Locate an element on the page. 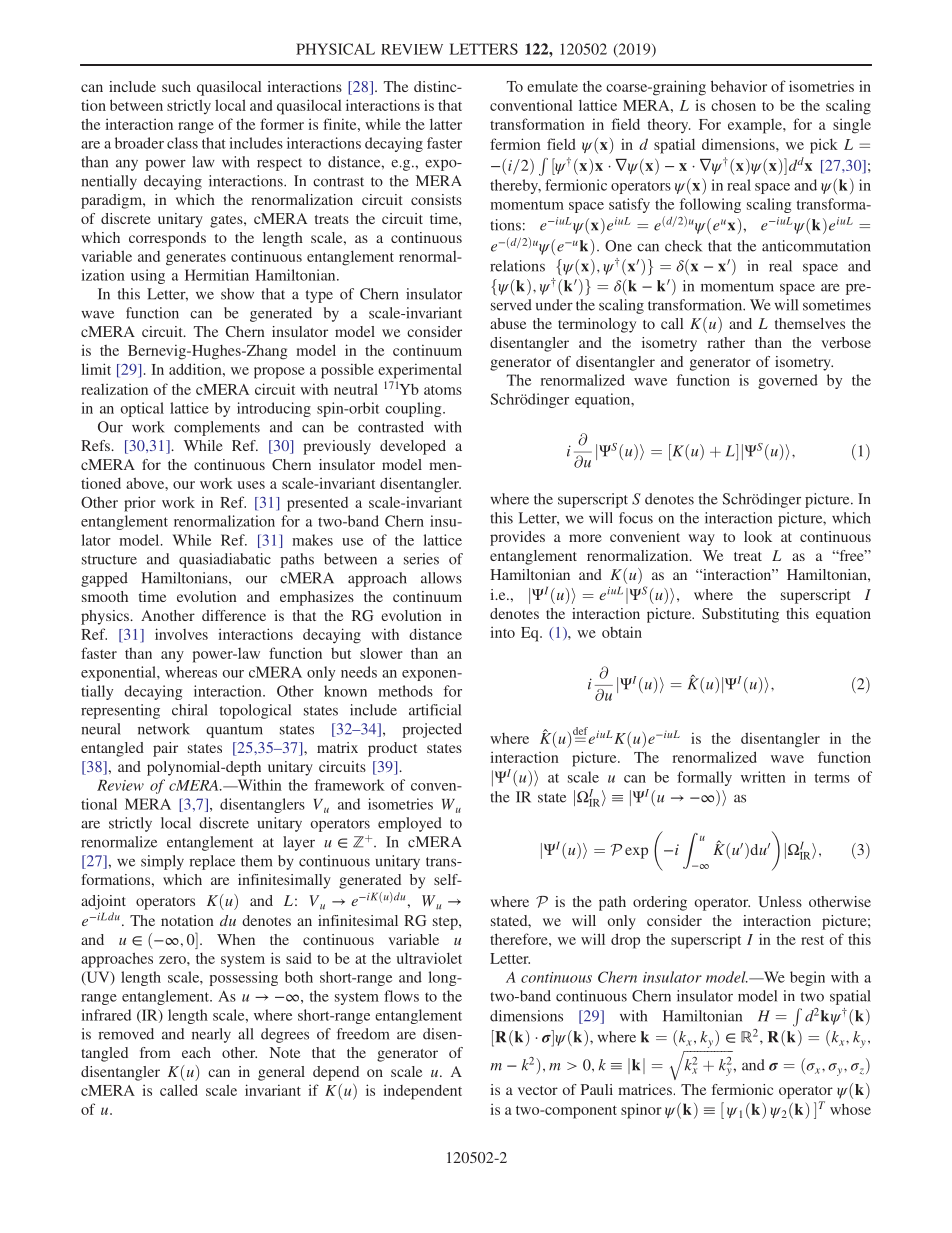  latter is located at coordinates (446, 124).
